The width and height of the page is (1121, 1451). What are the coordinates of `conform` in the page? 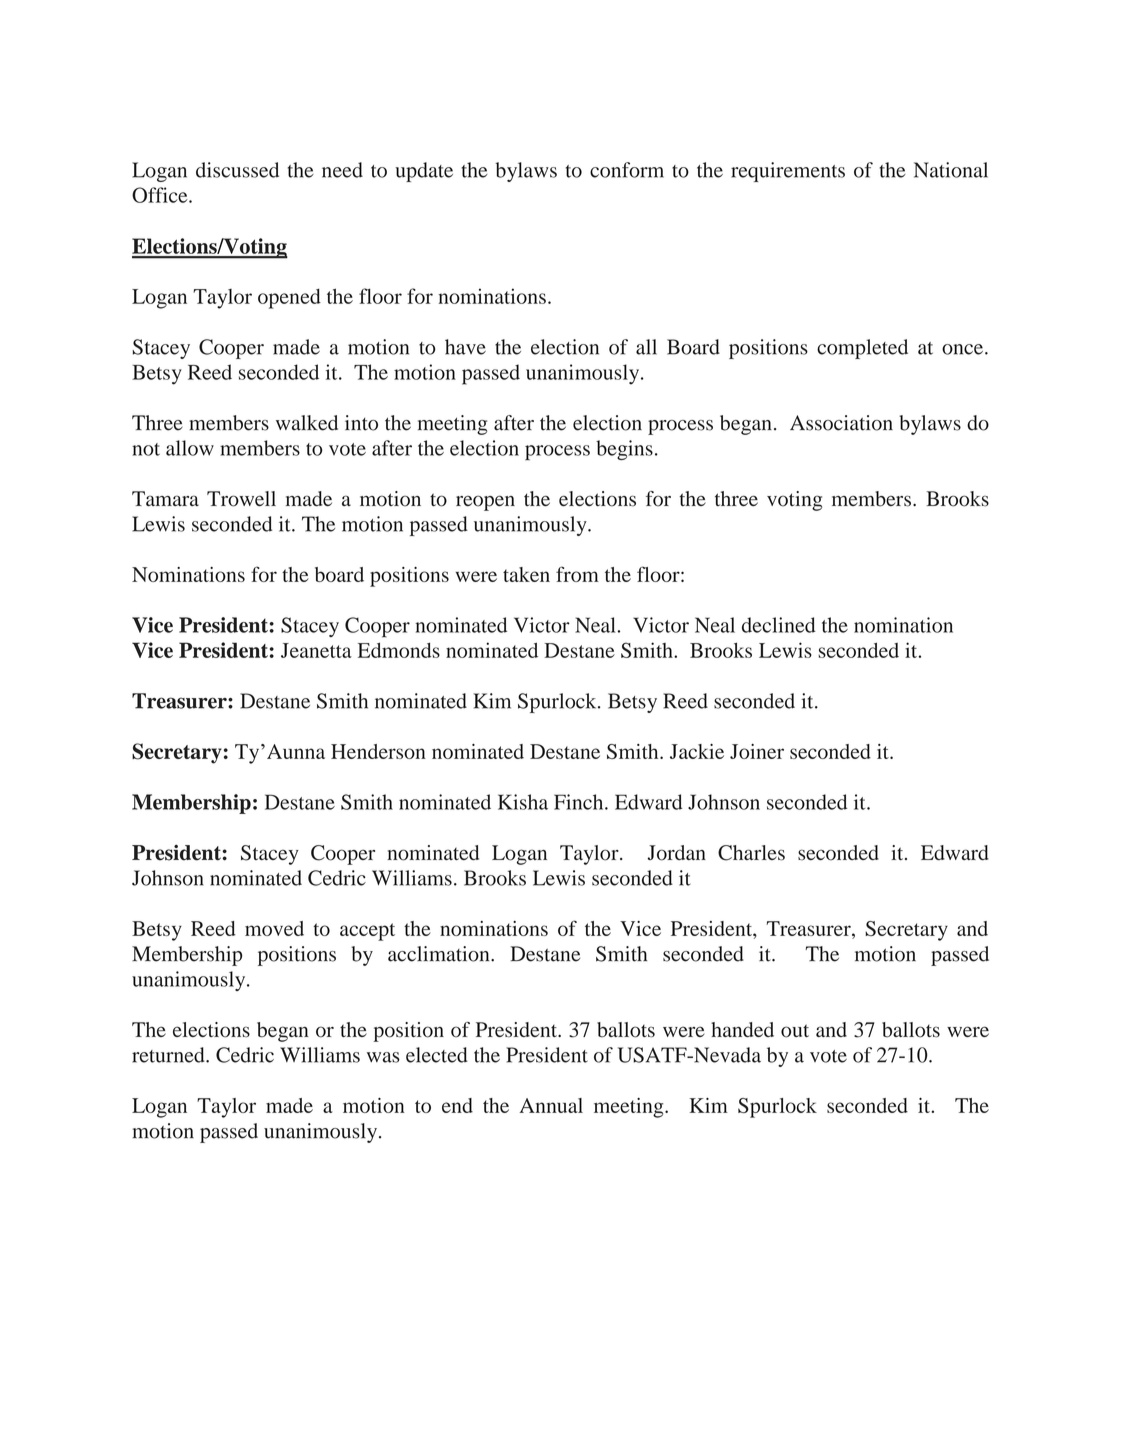 It's located at (627, 170).
